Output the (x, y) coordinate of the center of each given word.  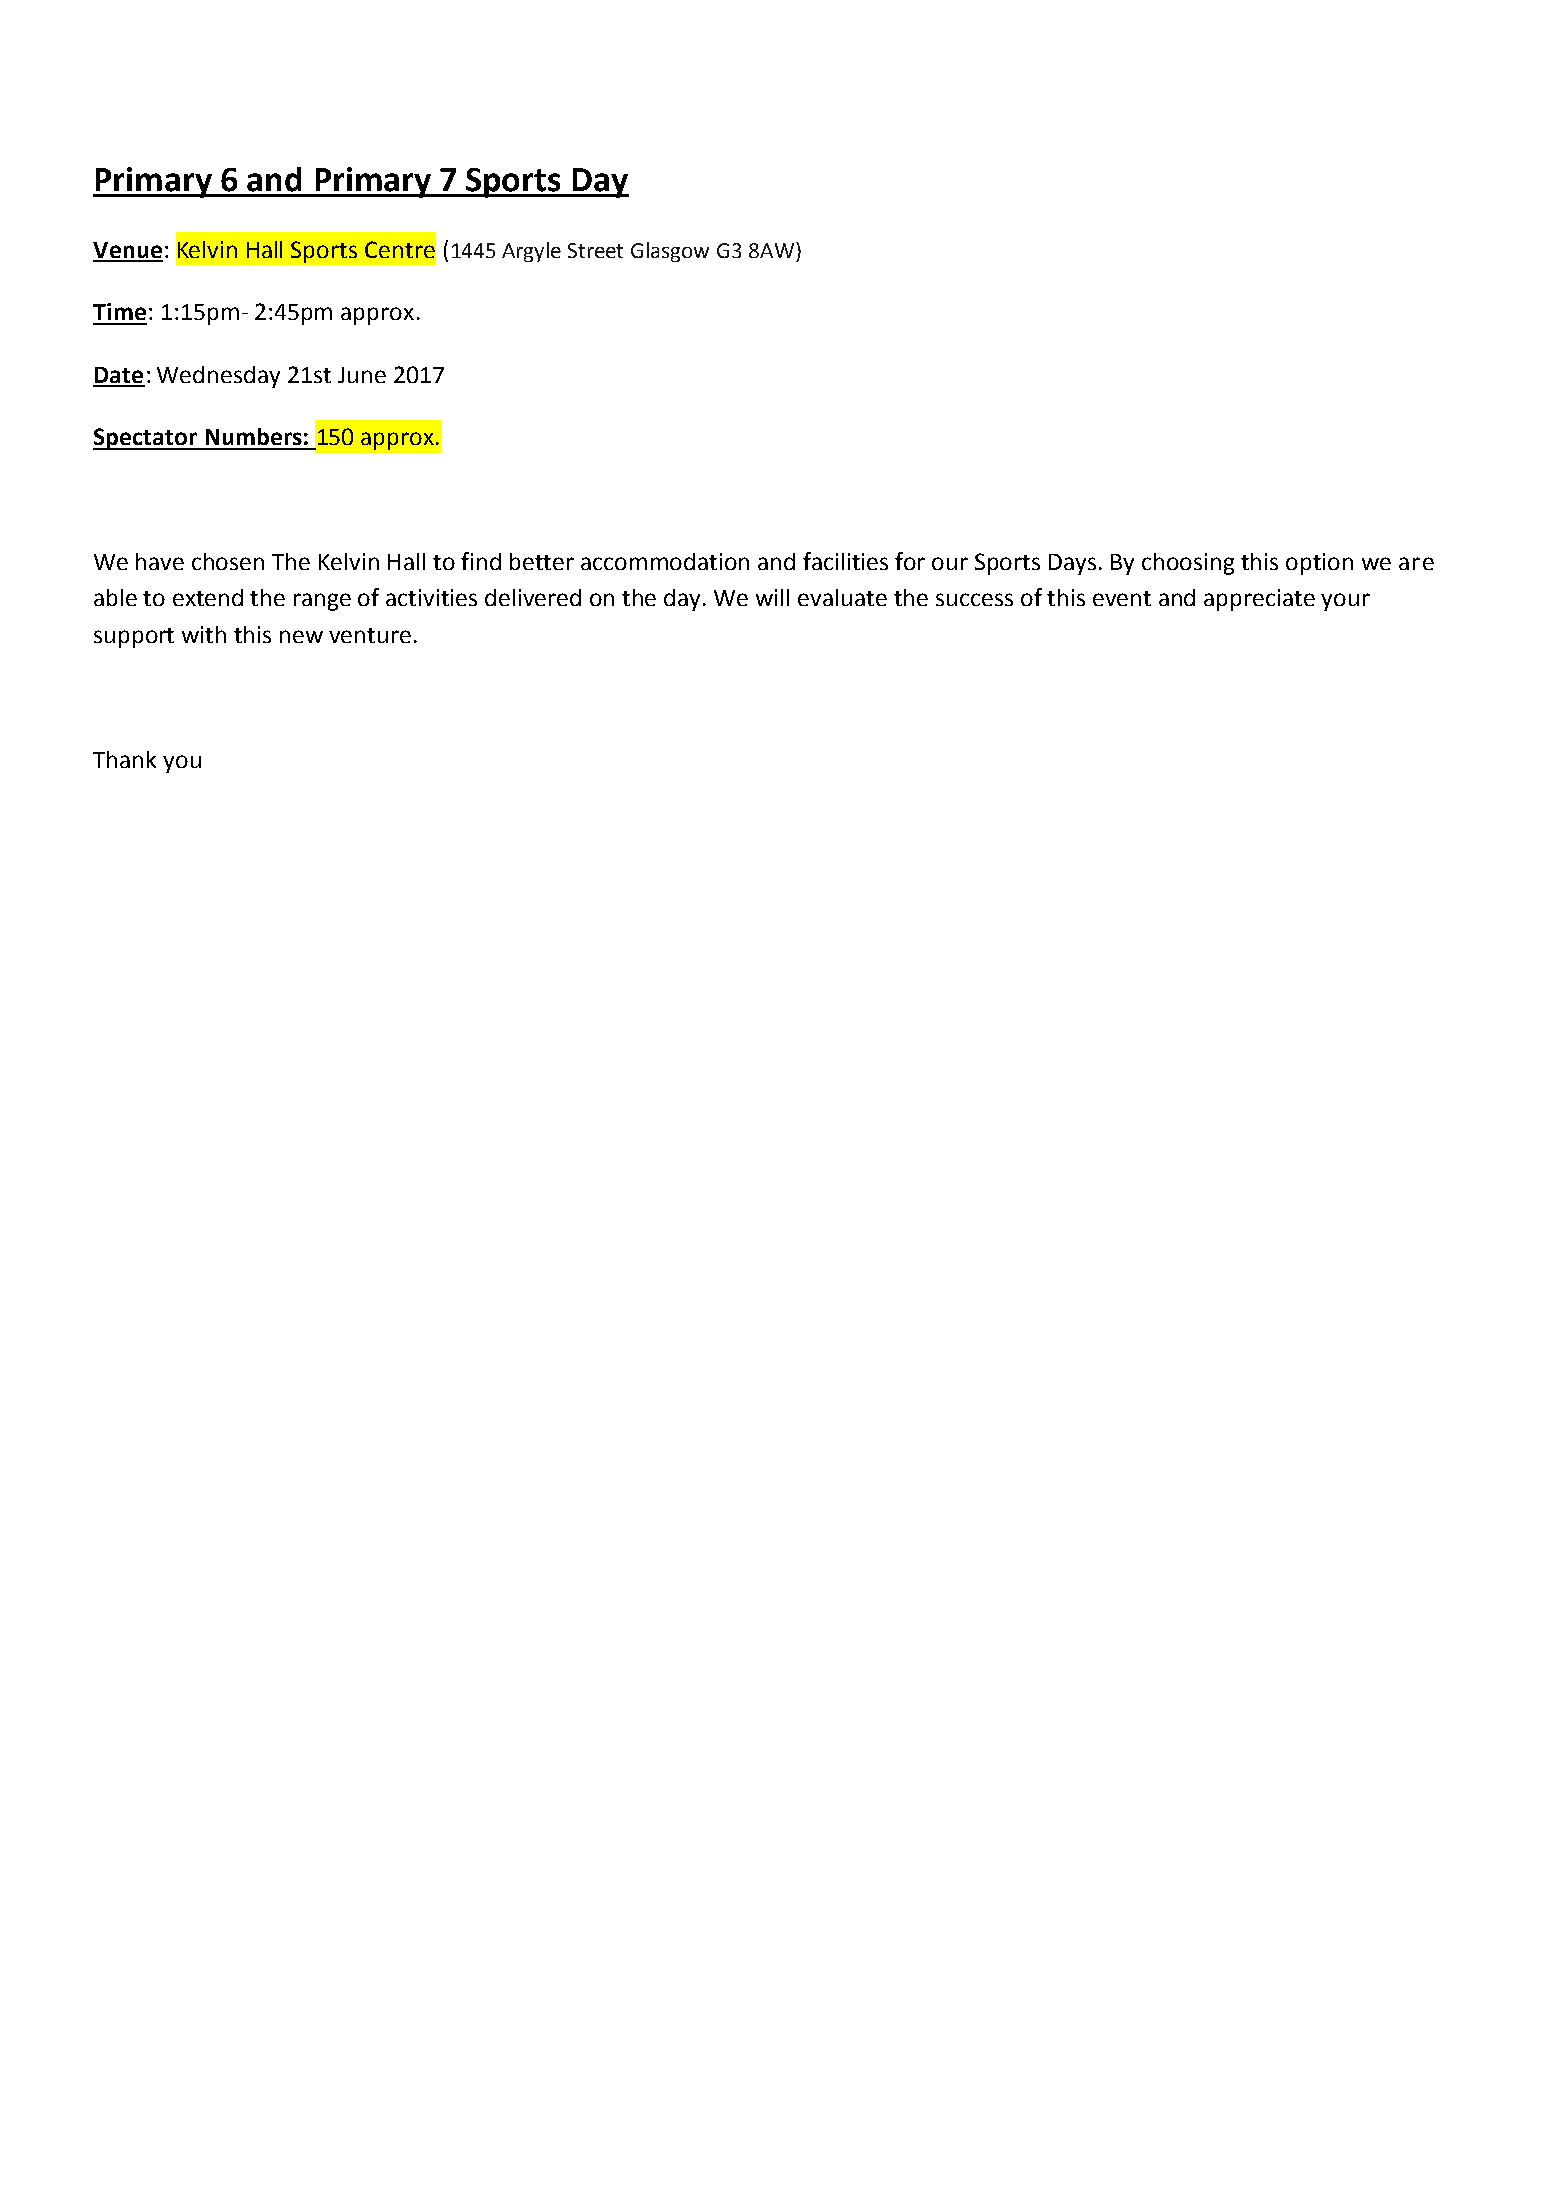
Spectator (146, 439)
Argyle (531, 252)
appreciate (1259, 600)
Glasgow (670, 252)
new (301, 636)
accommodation (665, 561)
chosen (228, 561)
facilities (845, 561)
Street (595, 250)
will (772, 597)
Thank (124, 759)
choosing (1188, 564)
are (1416, 563)
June (362, 375)
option (1319, 564)
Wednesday (218, 377)
